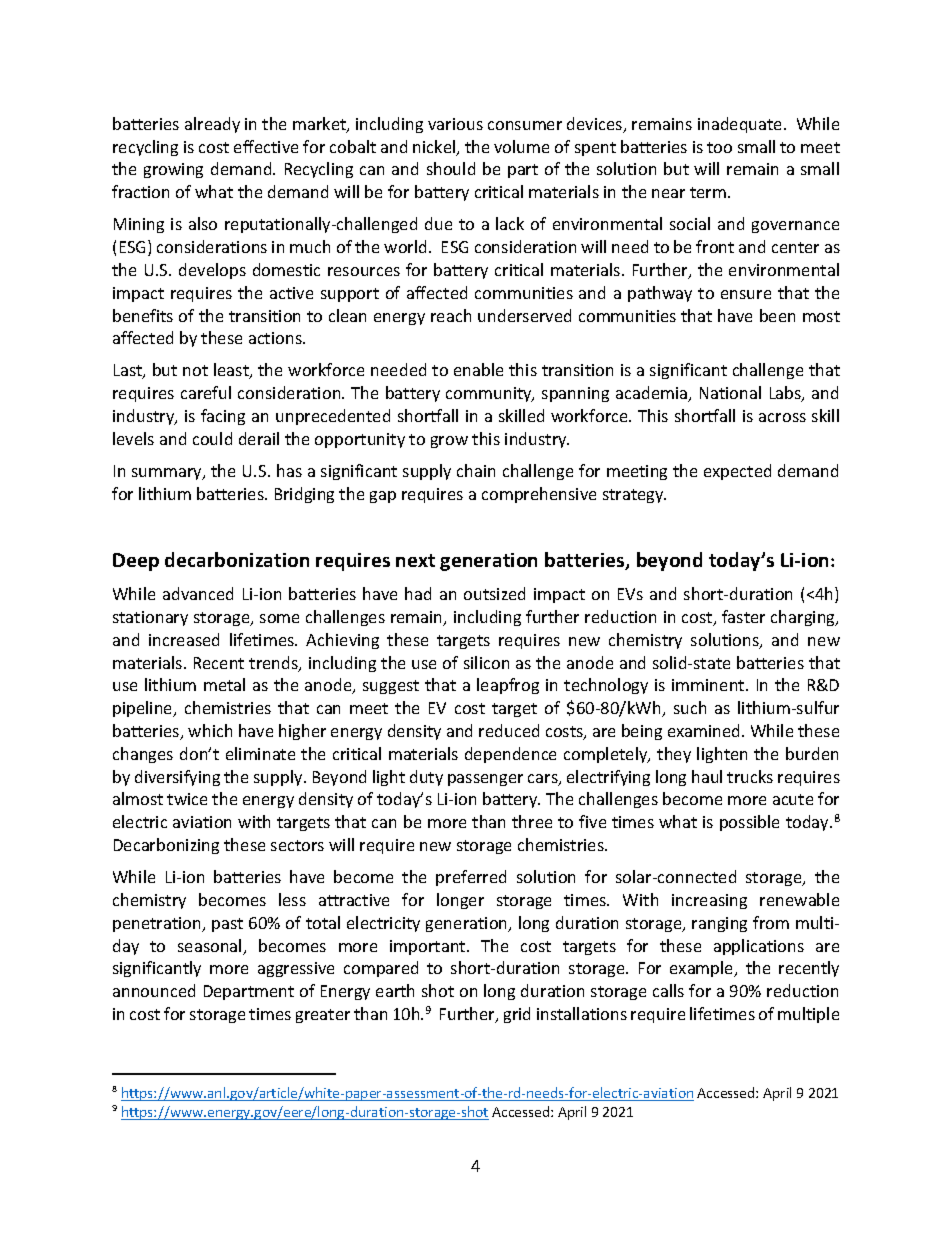  I want to click on grid, so click(517, 1015).
